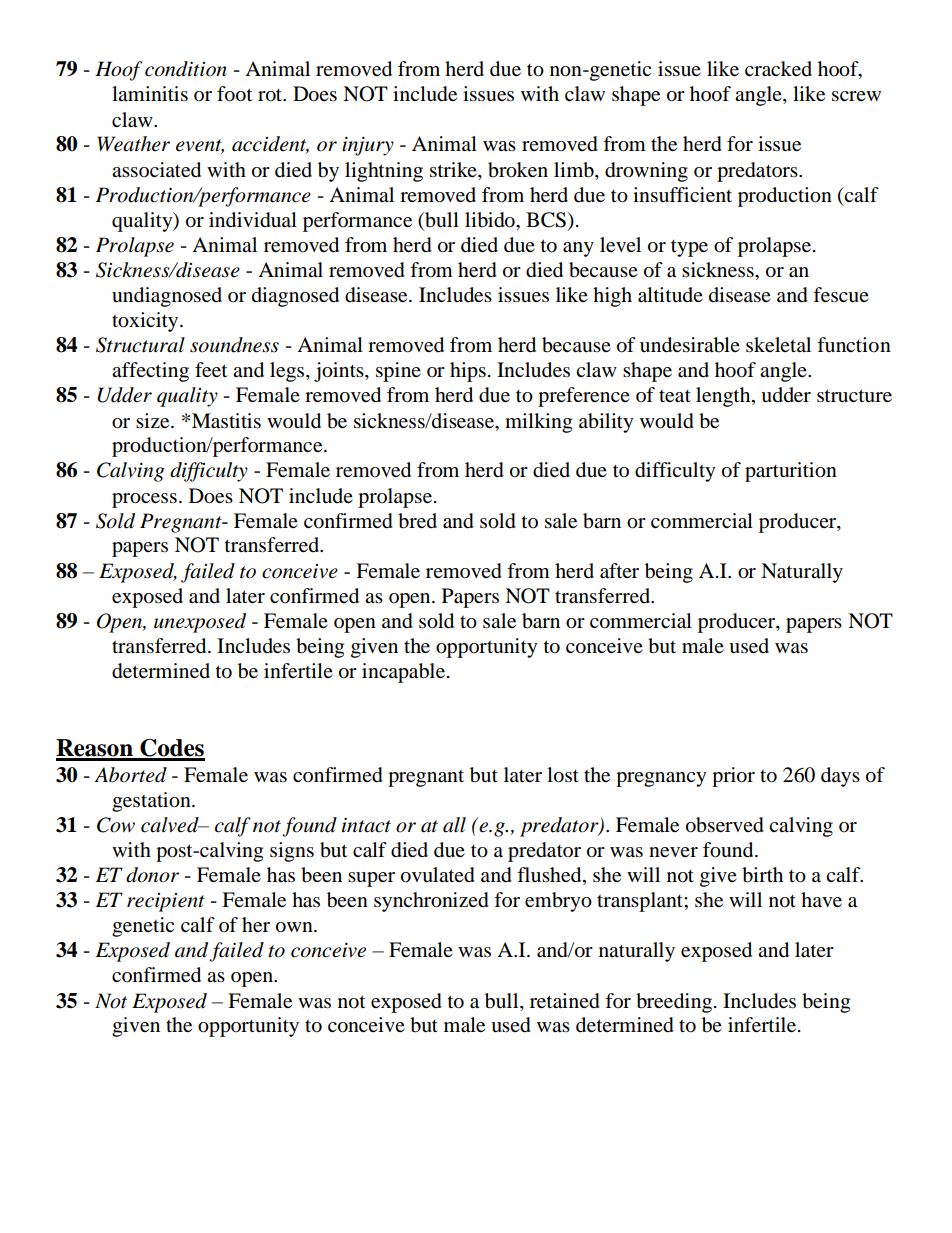  Describe the element at coordinates (253, 220) in the screenshot. I see `individual` at that location.
